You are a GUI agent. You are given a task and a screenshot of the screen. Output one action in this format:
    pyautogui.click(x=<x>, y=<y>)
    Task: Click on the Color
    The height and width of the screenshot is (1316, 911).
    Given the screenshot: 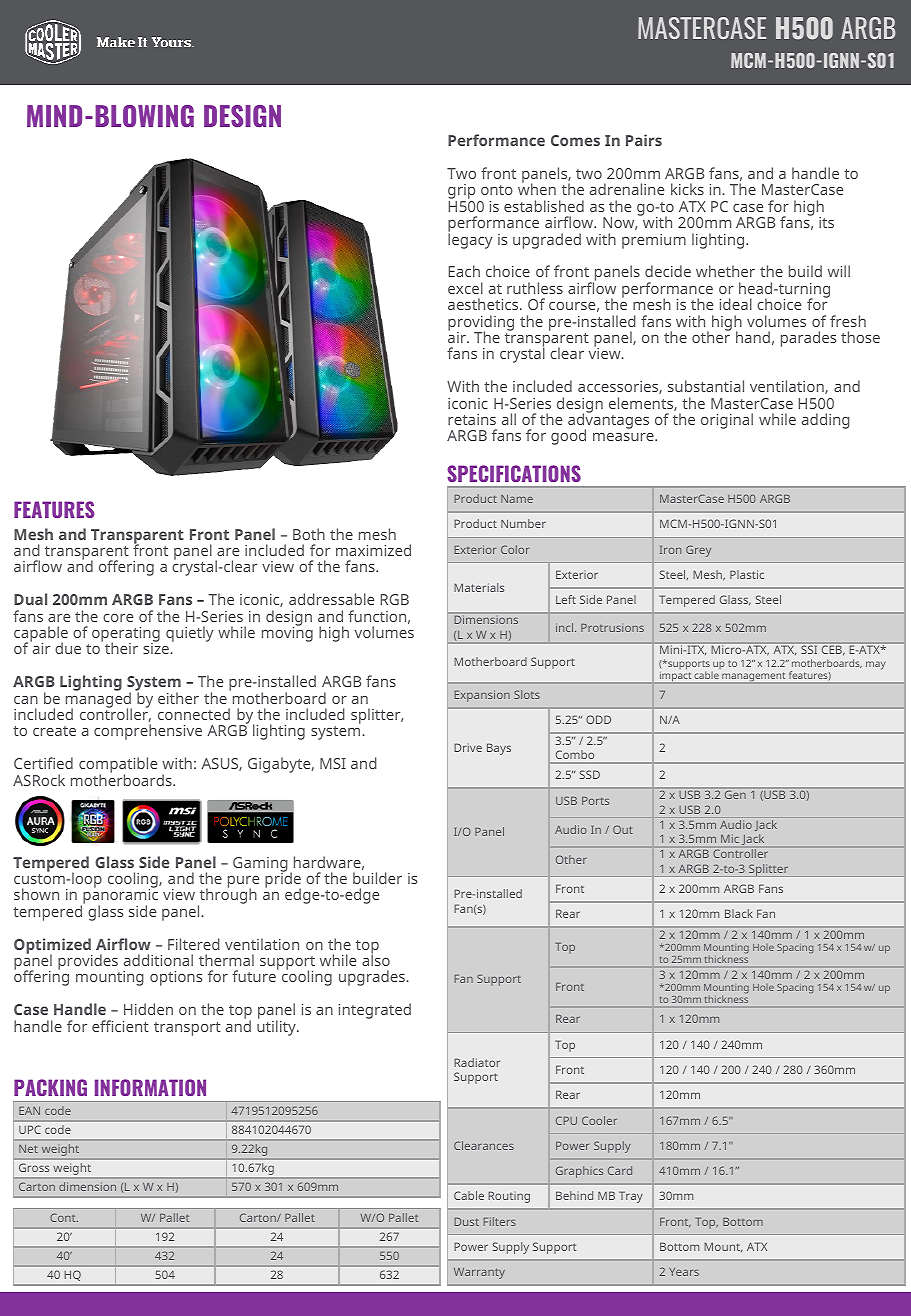 What is the action you would take?
    pyautogui.click(x=515, y=549)
